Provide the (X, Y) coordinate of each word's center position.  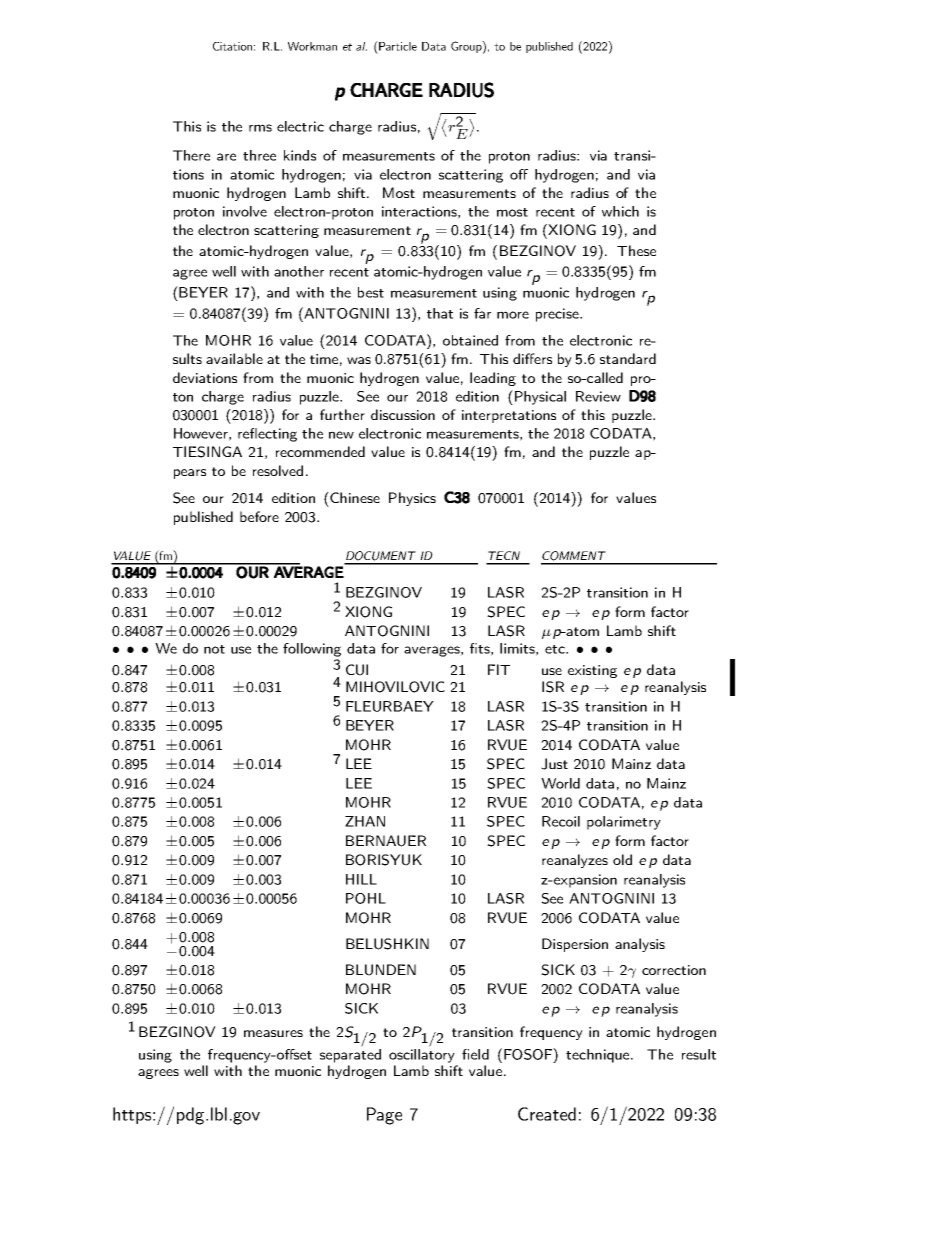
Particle (397, 46)
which (620, 211)
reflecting (267, 435)
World (560, 783)
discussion (403, 414)
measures (273, 1033)
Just (554, 764)
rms (260, 128)
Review (598, 396)
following (312, 650)
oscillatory (422, 1054)
